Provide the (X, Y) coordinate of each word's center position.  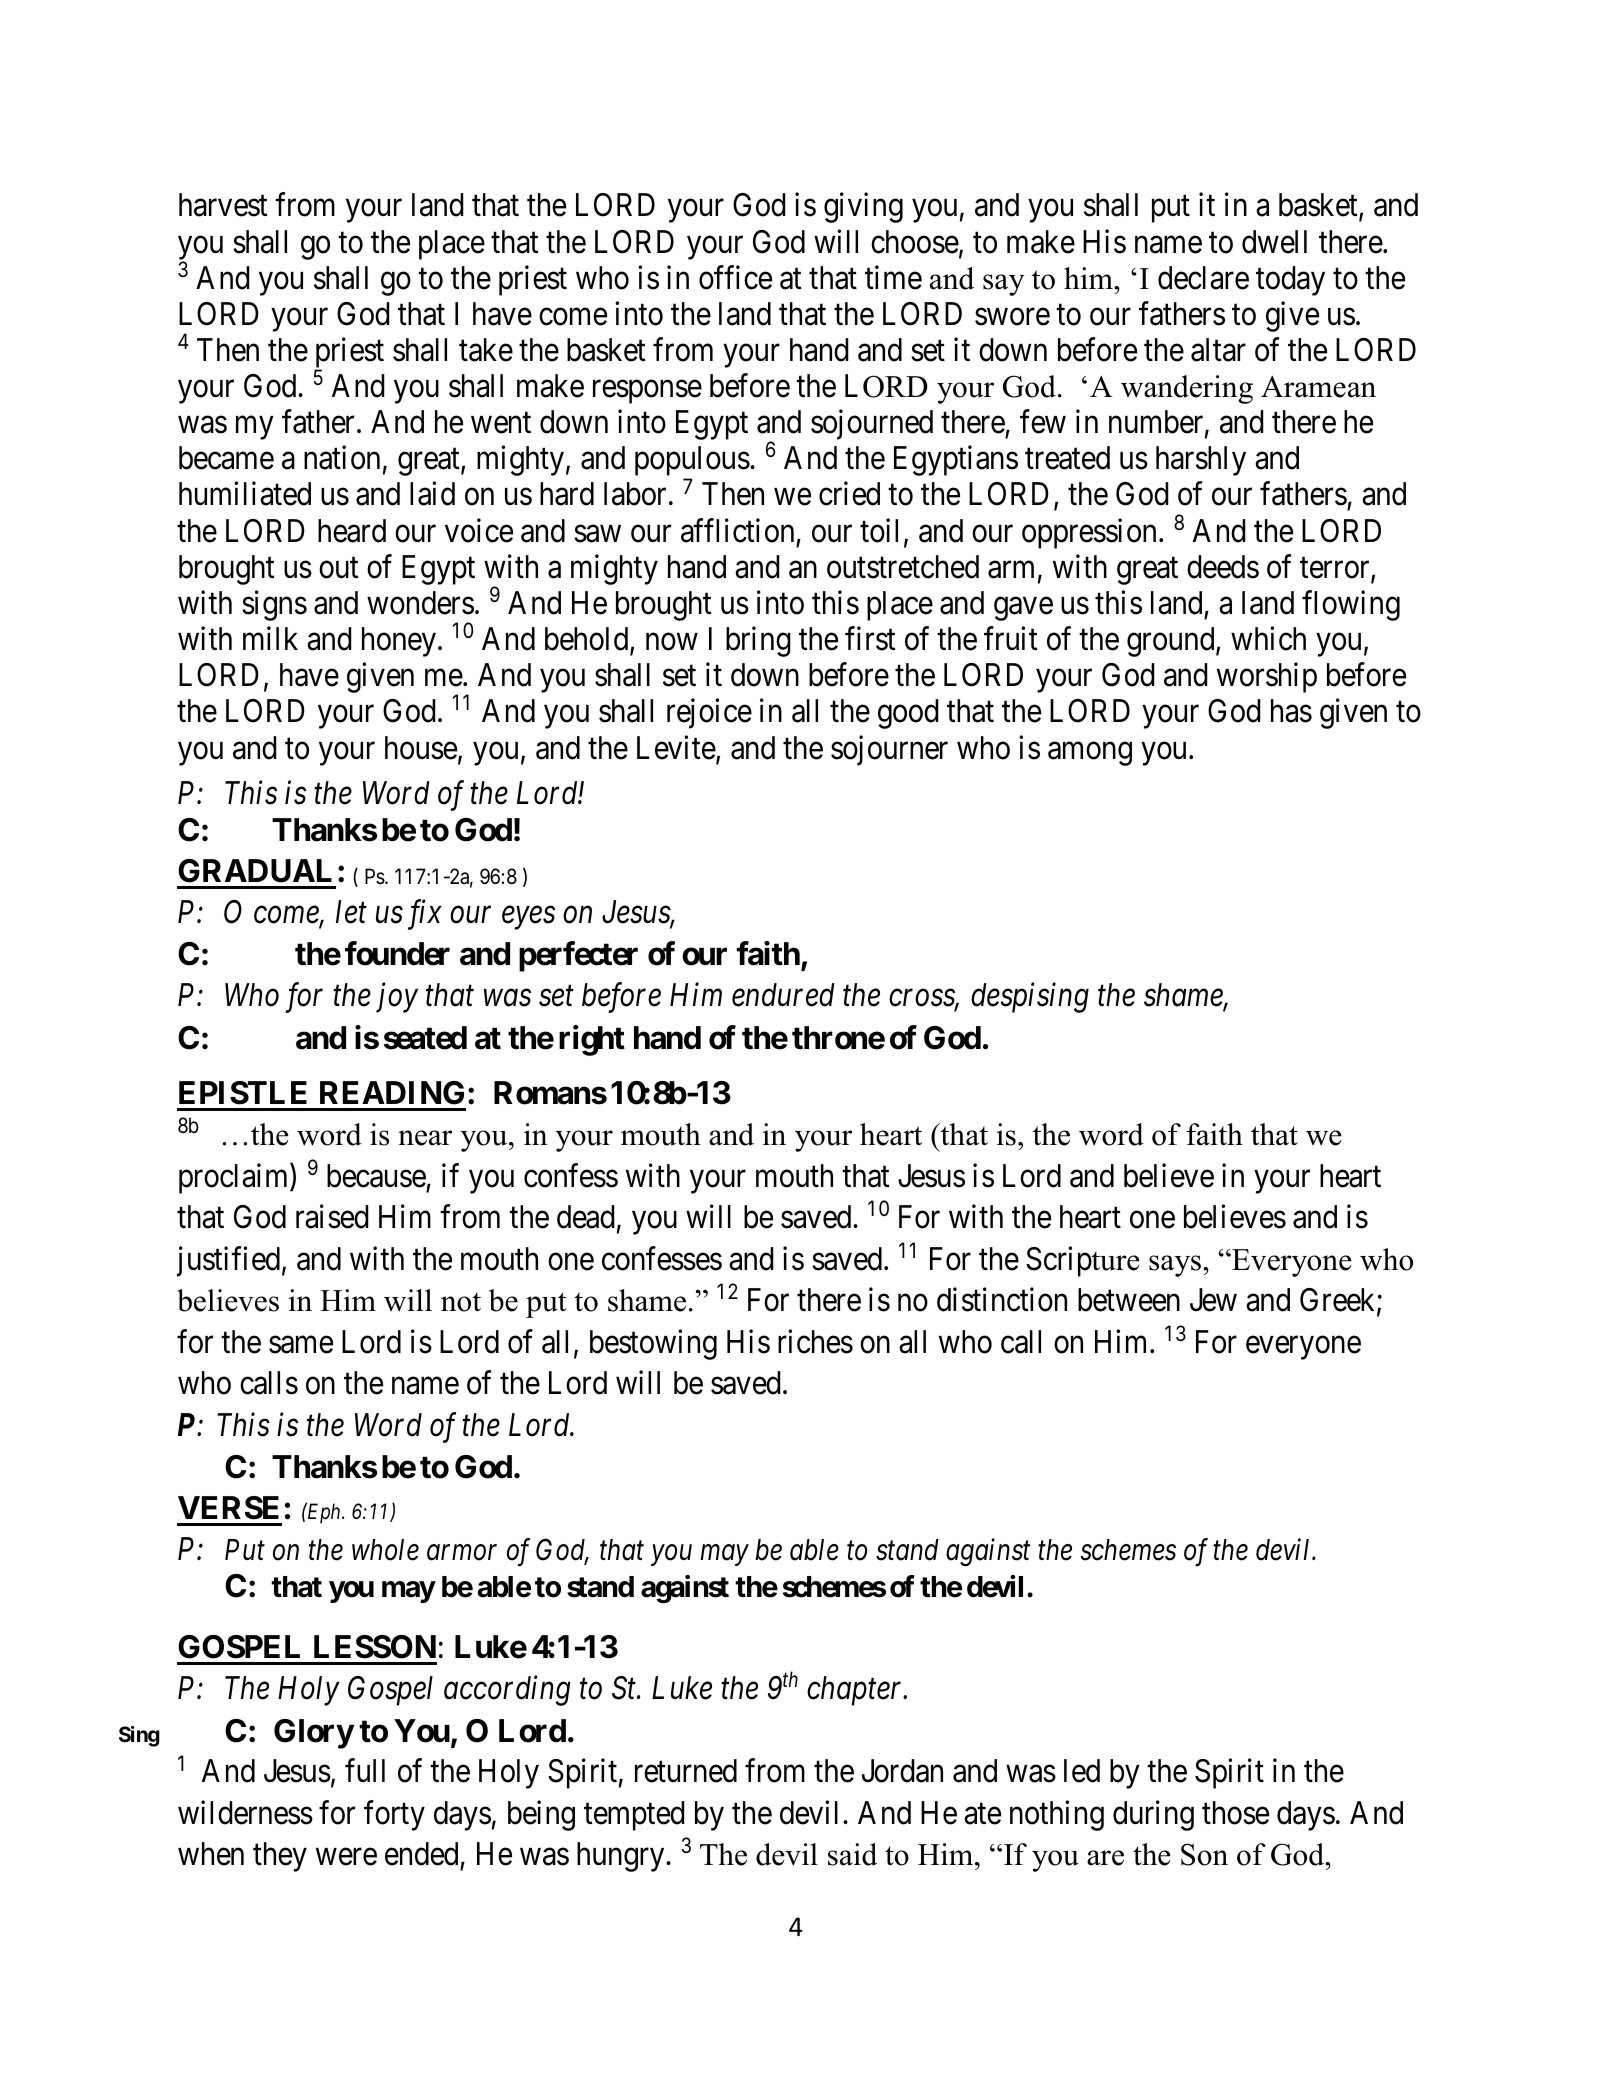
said (852, 1854)
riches (815, 1341)
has (1291, 711)
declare (1203, 278)
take (486, 350)
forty (394, 1815)
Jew (1213, 1300)
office (735, 277)
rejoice (709, 714)
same (301, 1345)
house (421, 748)
